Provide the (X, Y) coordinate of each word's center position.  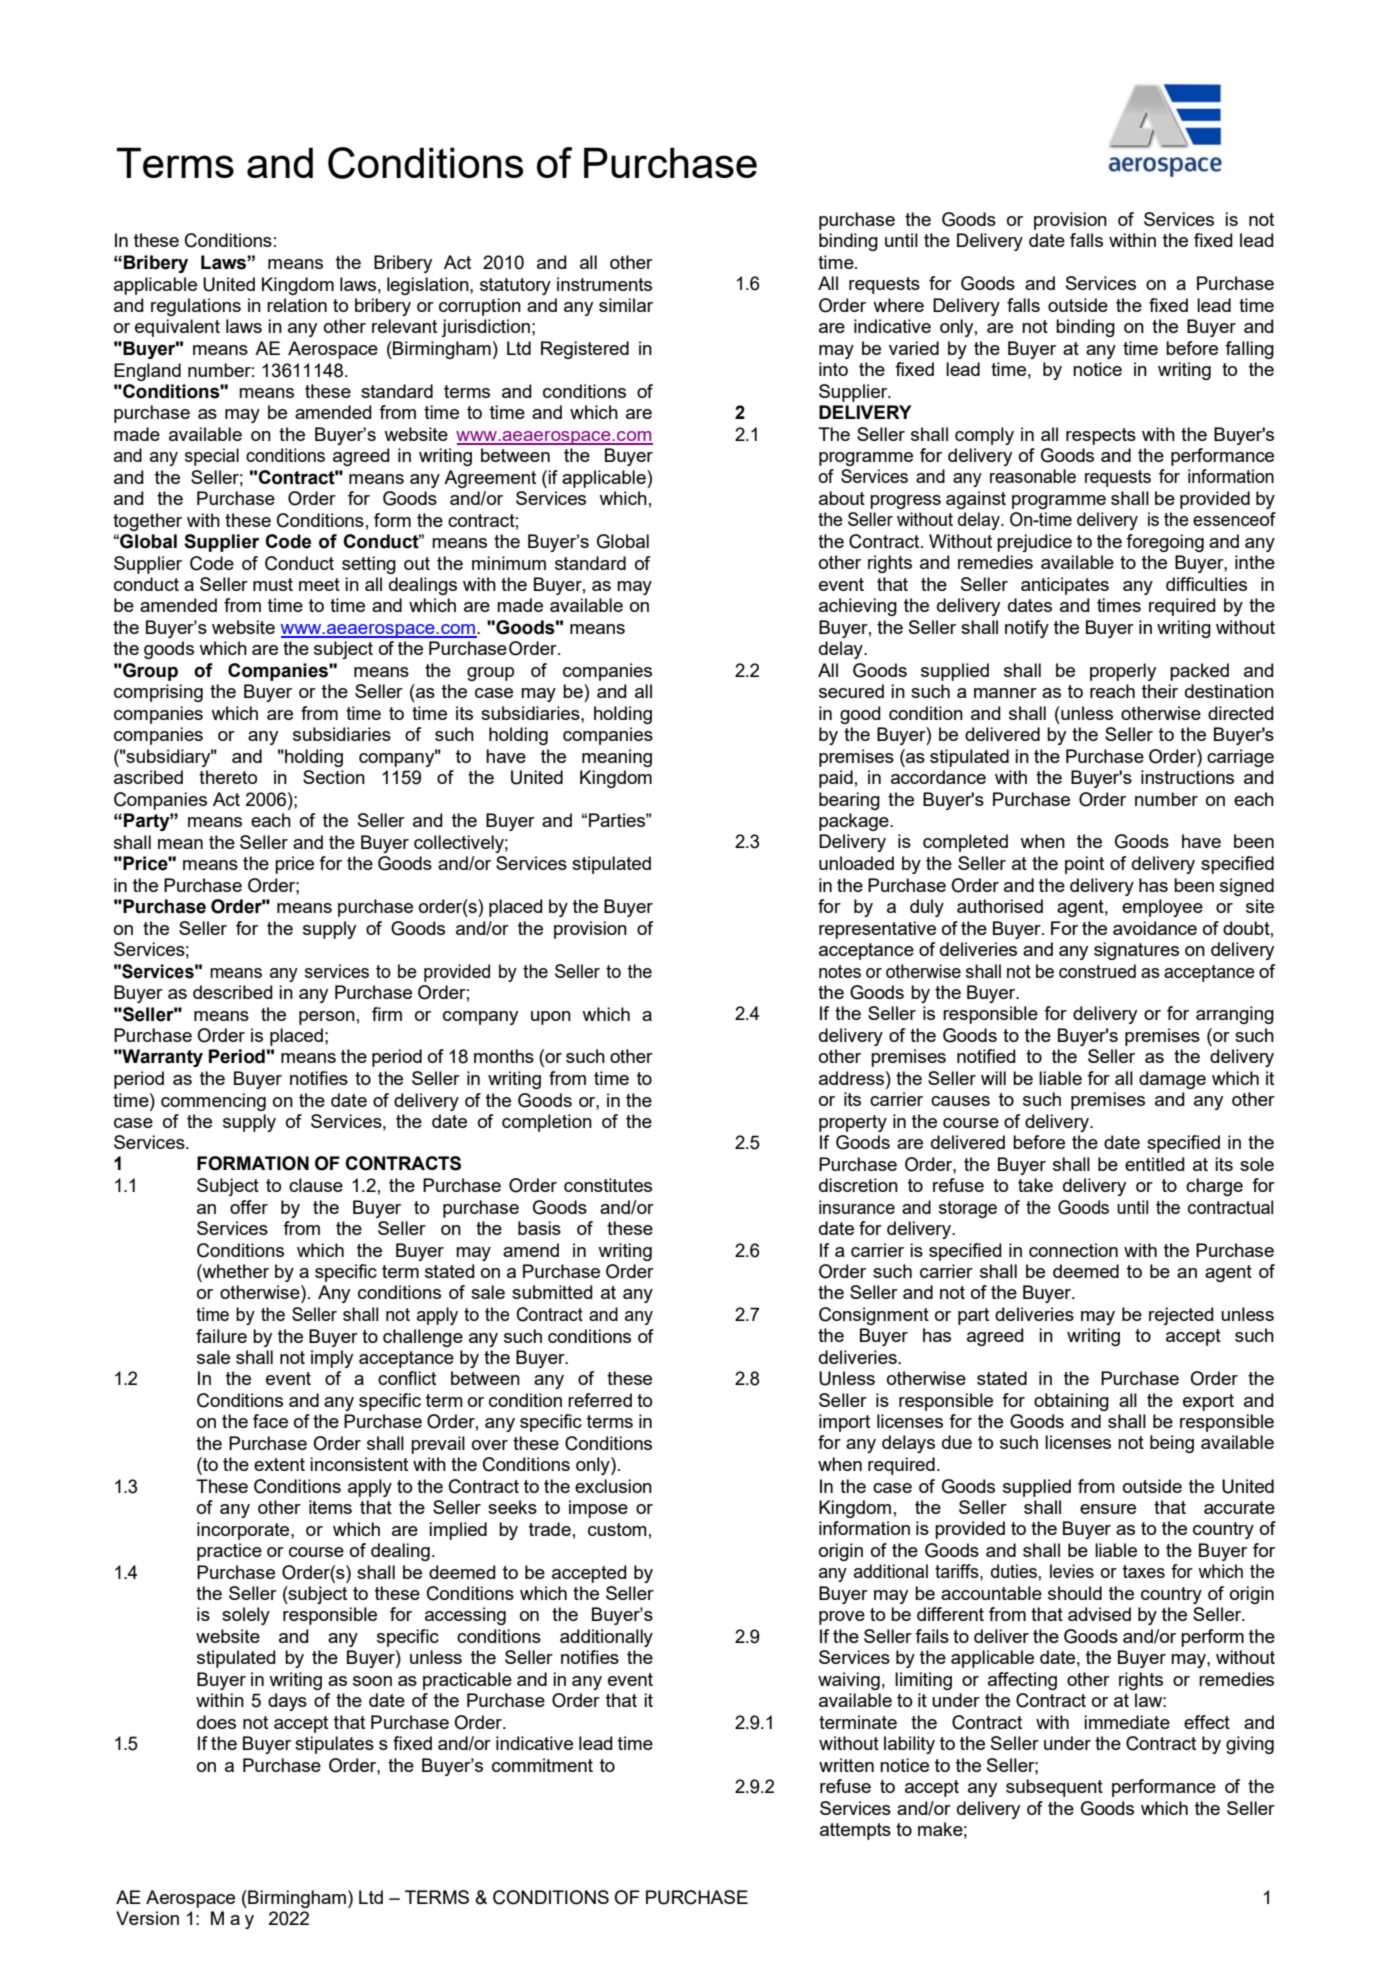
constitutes (608, 1185)
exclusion (613, 1486)
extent (279, 1464)
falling (1249, 350)
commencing (213, 1102)
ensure (1108, 1509)
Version (147, 1918)
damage (1172, 1080)
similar (626, 305)
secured (851, 691)
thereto (228, 777)
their (1160, 691)
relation (297, 305)
